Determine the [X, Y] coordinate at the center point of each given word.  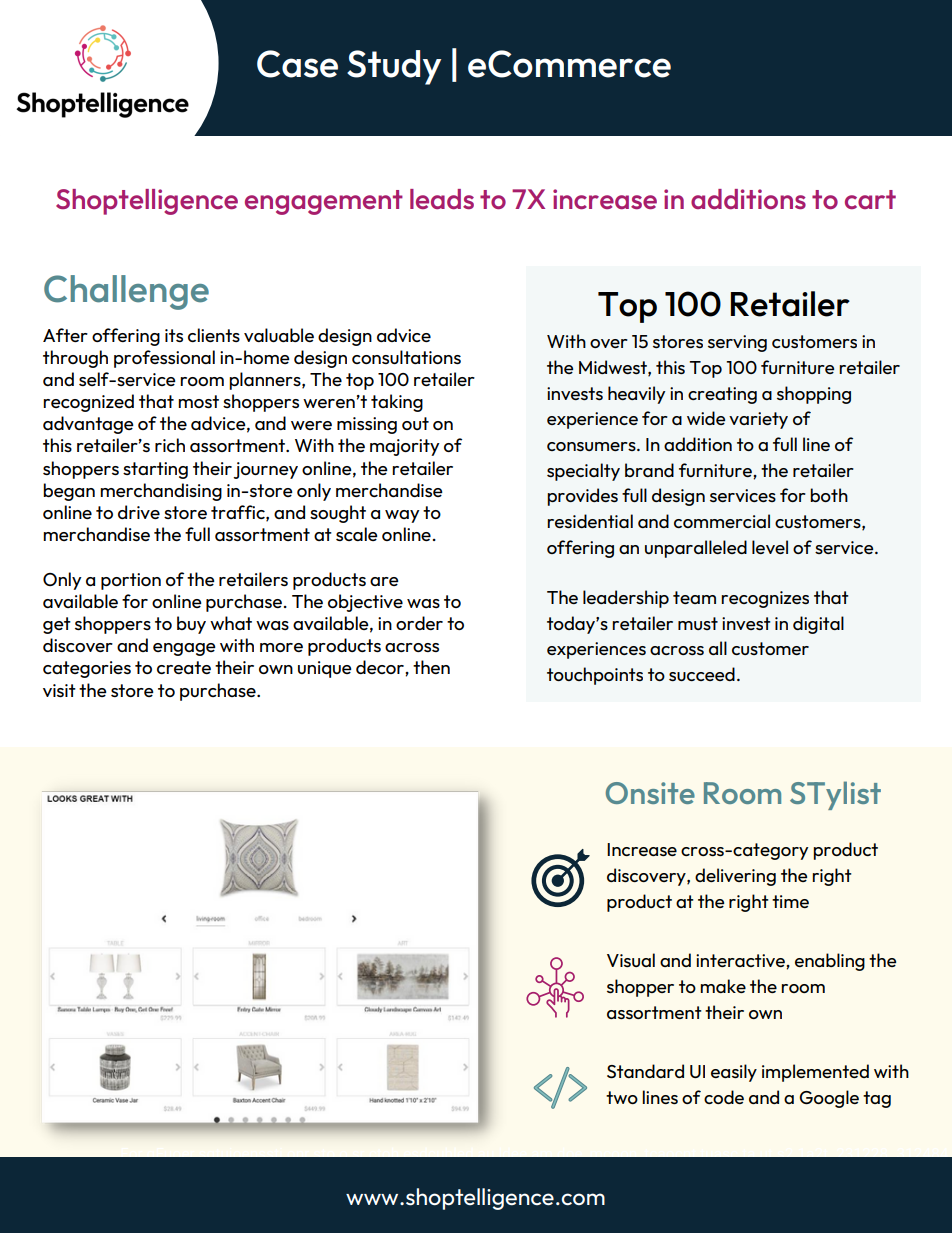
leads [442, 199]
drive [139, 512]
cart [870, 199]
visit [59, 690]
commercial [722, 521]
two [622, 1097]
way [402, 516]
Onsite [650, 793]
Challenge [126, 292]
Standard [645, 1071]
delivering [735, 877]
